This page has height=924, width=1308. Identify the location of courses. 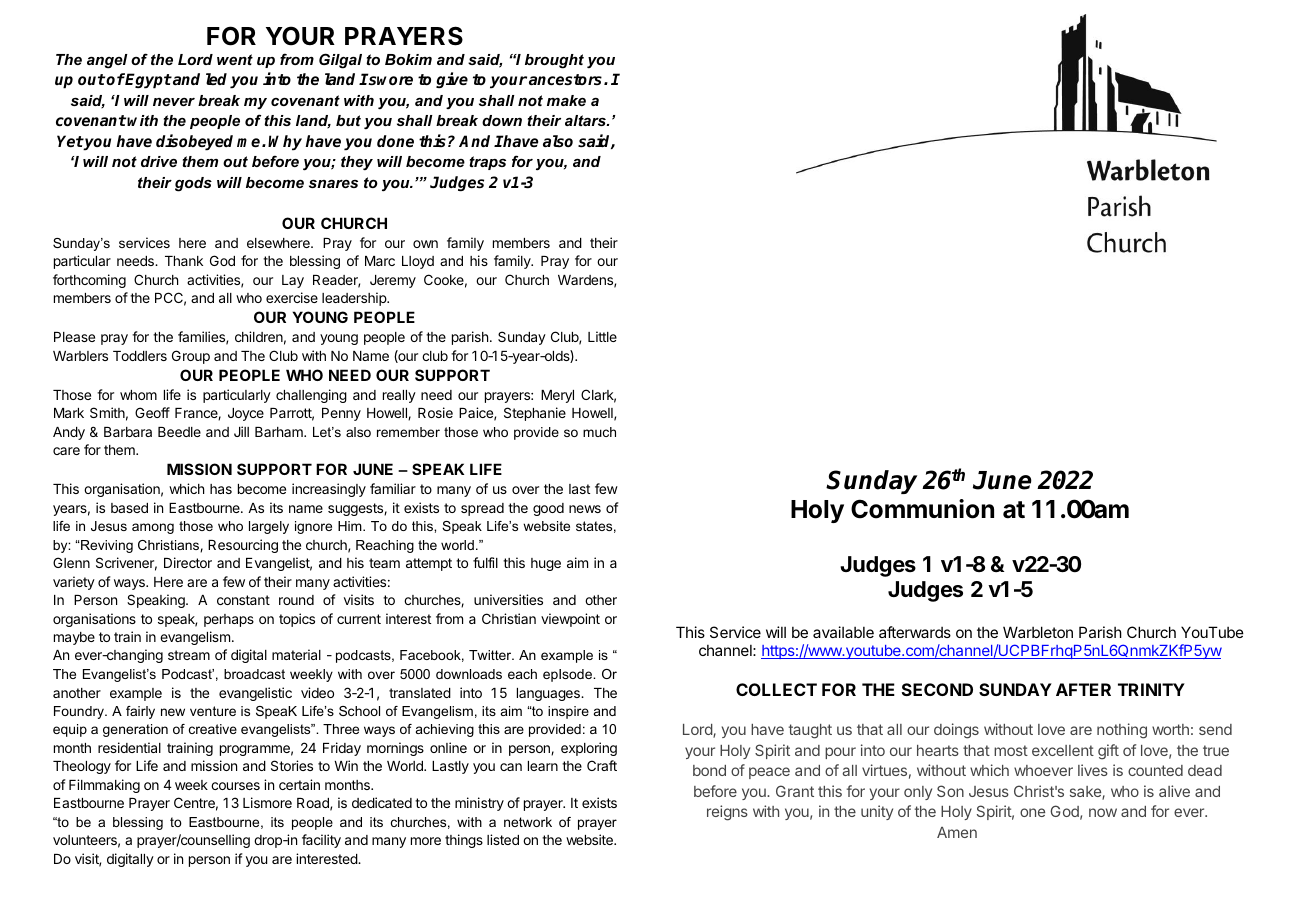
(235, 786).
